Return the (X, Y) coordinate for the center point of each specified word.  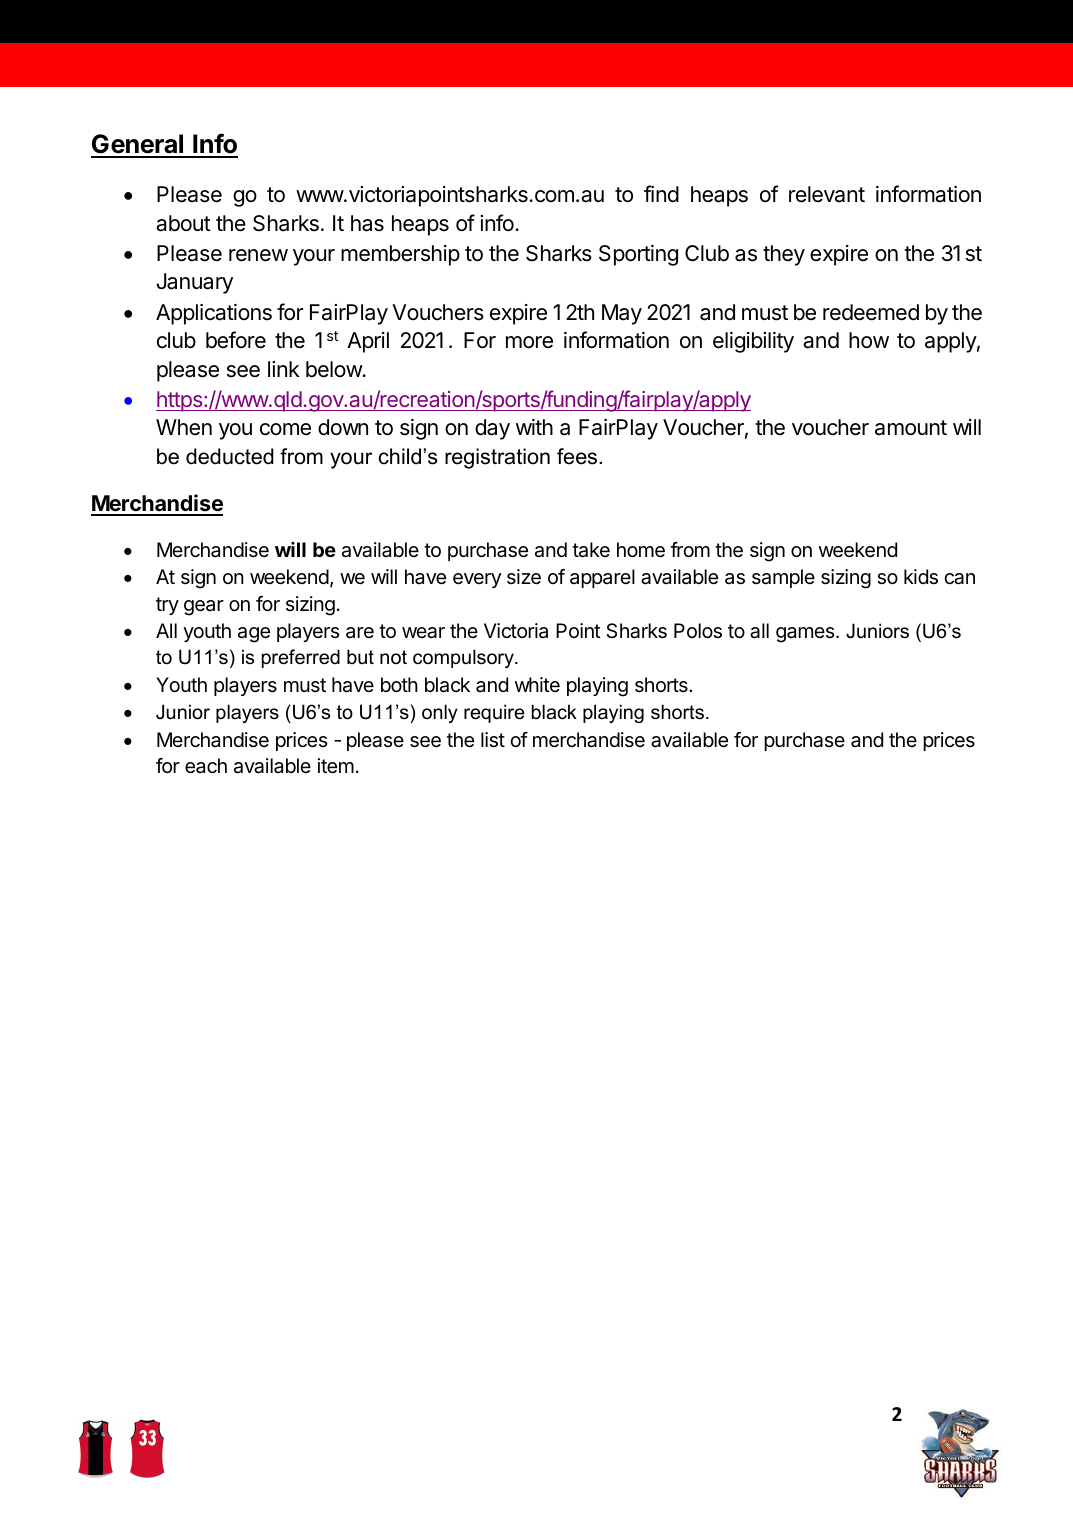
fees (578, 456)
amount (911, 428)
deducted (230, 456)
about (183, 223)
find (661, 193)
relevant (827, 194)
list (493, 740)
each (206, 766)
